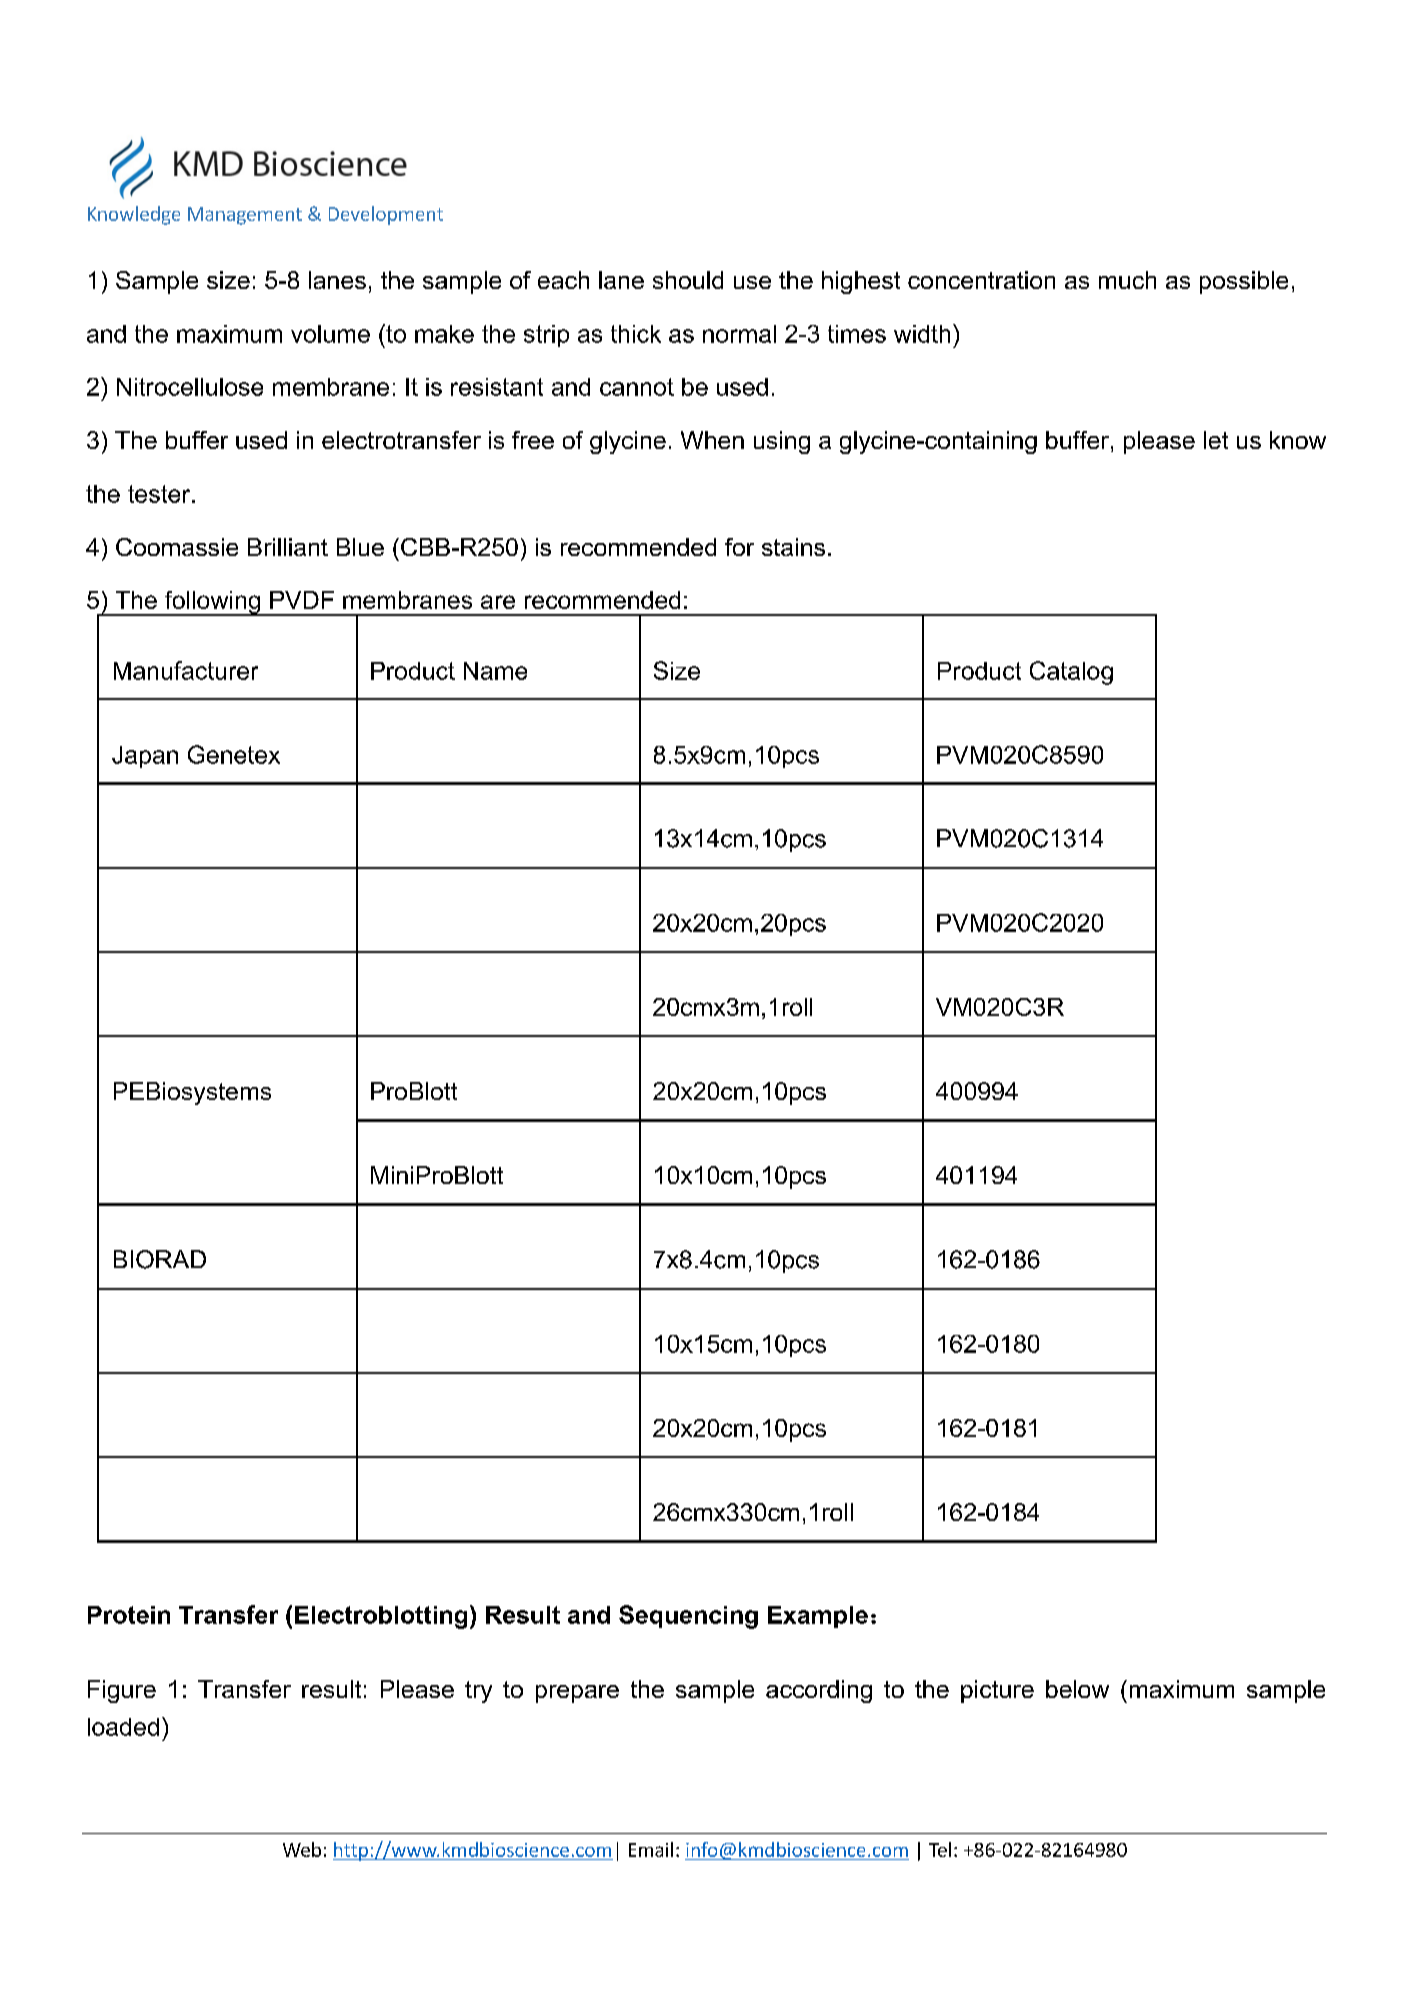 Image resolution: width=1411 pixels, height=1996 pixels. I want to click on Management, so click(245, 216).
